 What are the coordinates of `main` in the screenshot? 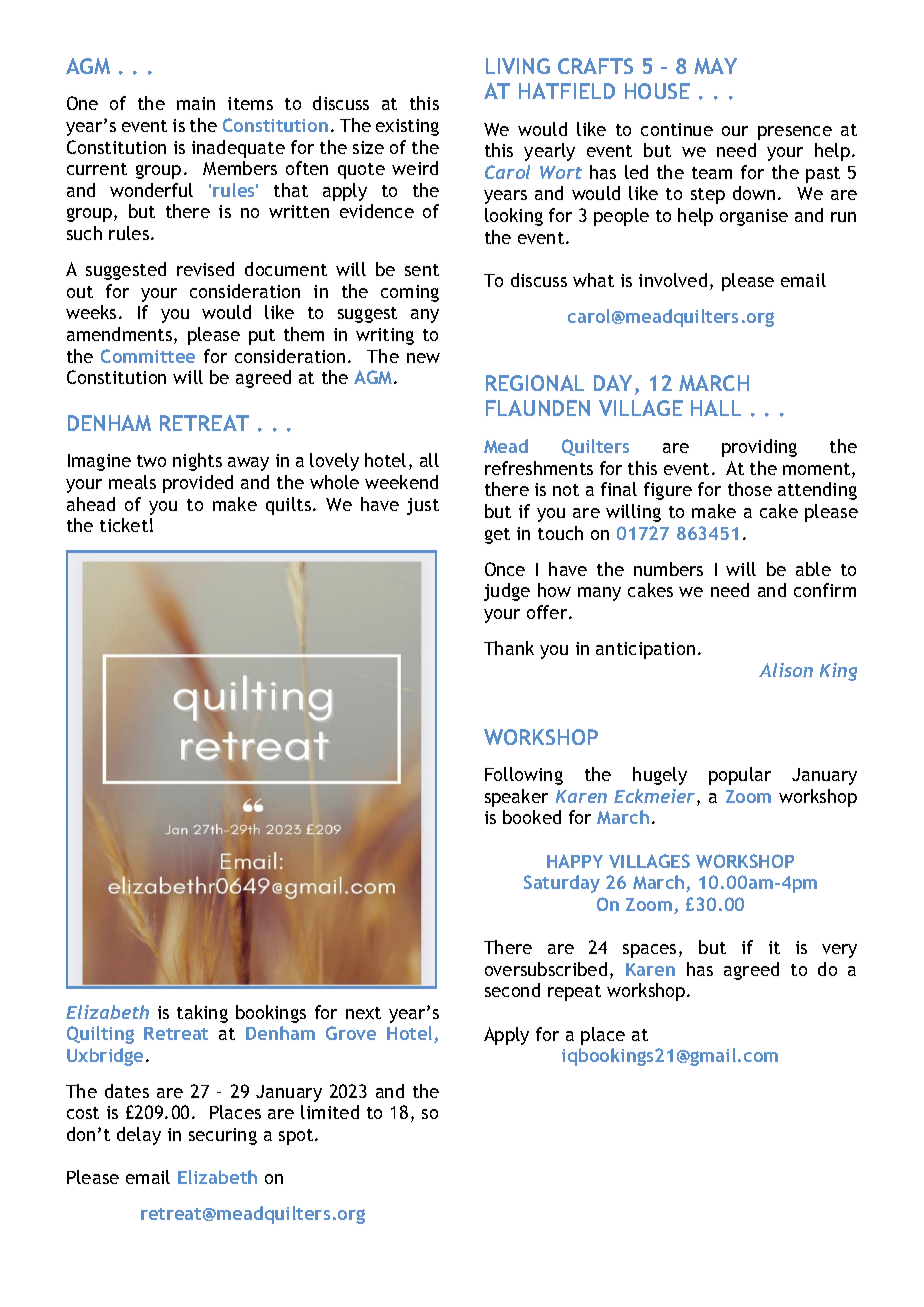 It's located at (196, 103).
